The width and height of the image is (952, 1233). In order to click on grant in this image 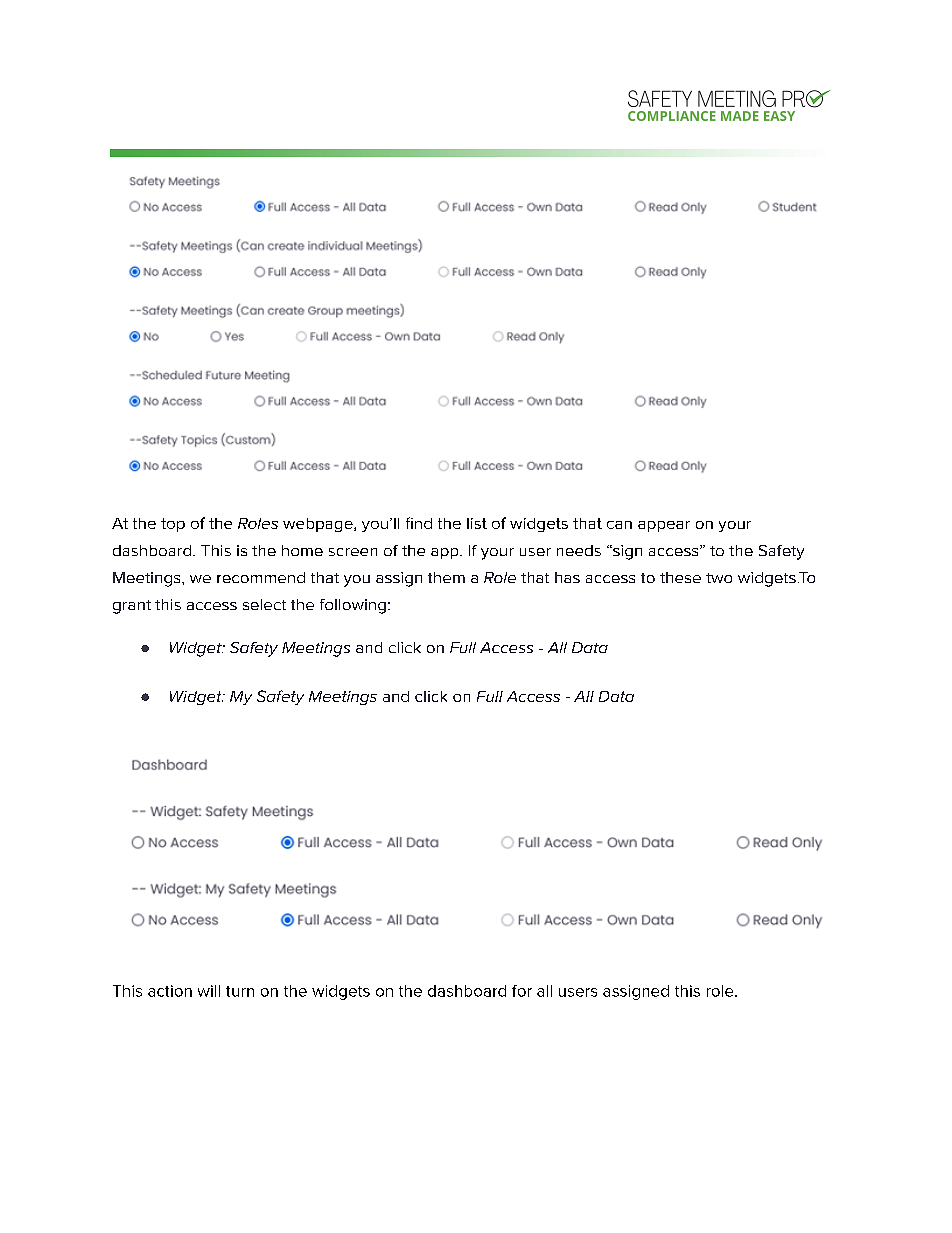, I will do `click(132, 607)`.
